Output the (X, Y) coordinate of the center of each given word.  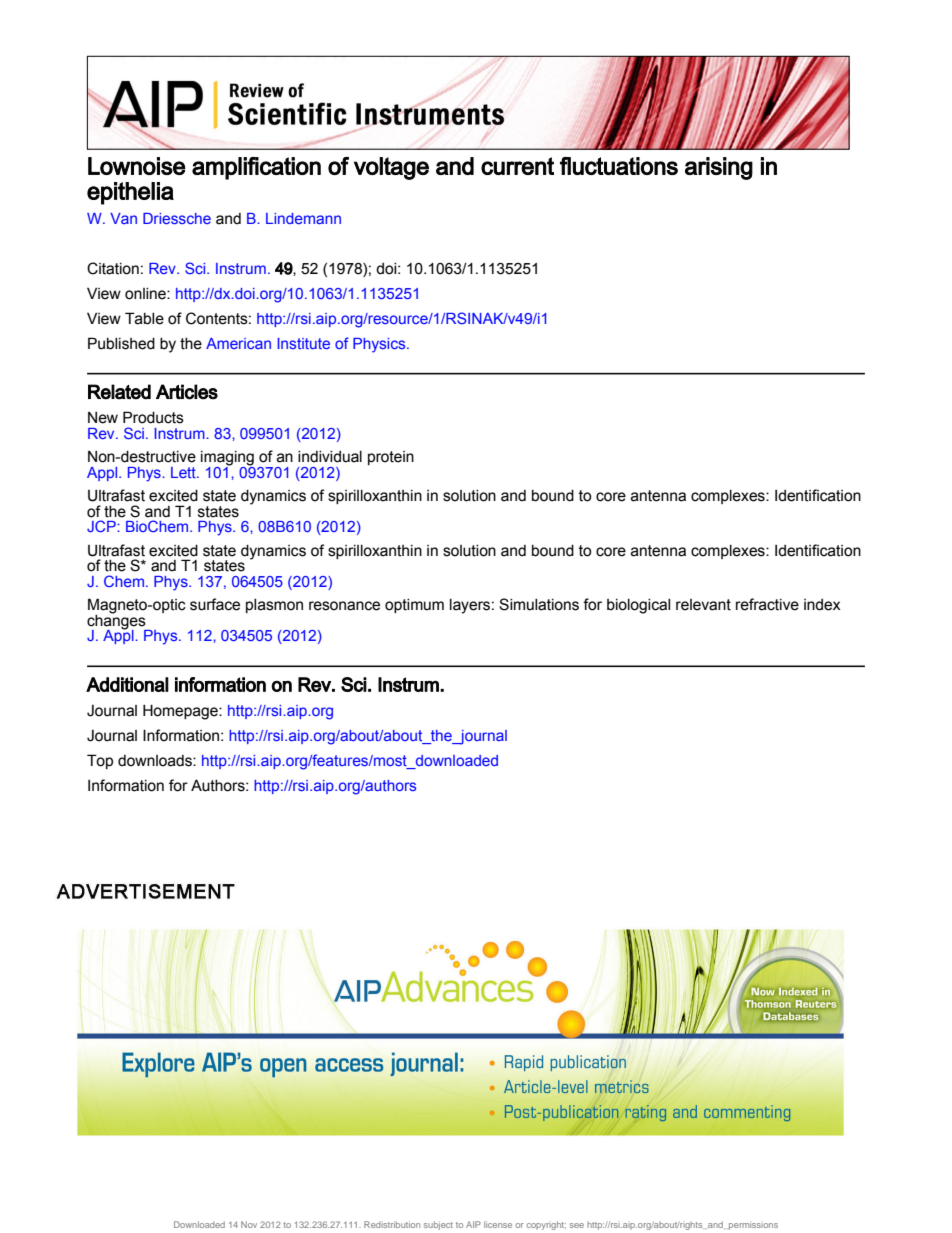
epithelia (130, 193)
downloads (156, 761)
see (577, 1225)
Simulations (539, 604)
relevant (703, 605)
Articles (187, 392)
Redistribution (392, 1224)
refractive (767, 604)
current (517, 166)
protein (391, 458)
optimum (414, 606)
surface (215, 604)
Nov (249, 1224)
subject (438, 1225)
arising (719, 168)
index (822, 605)
